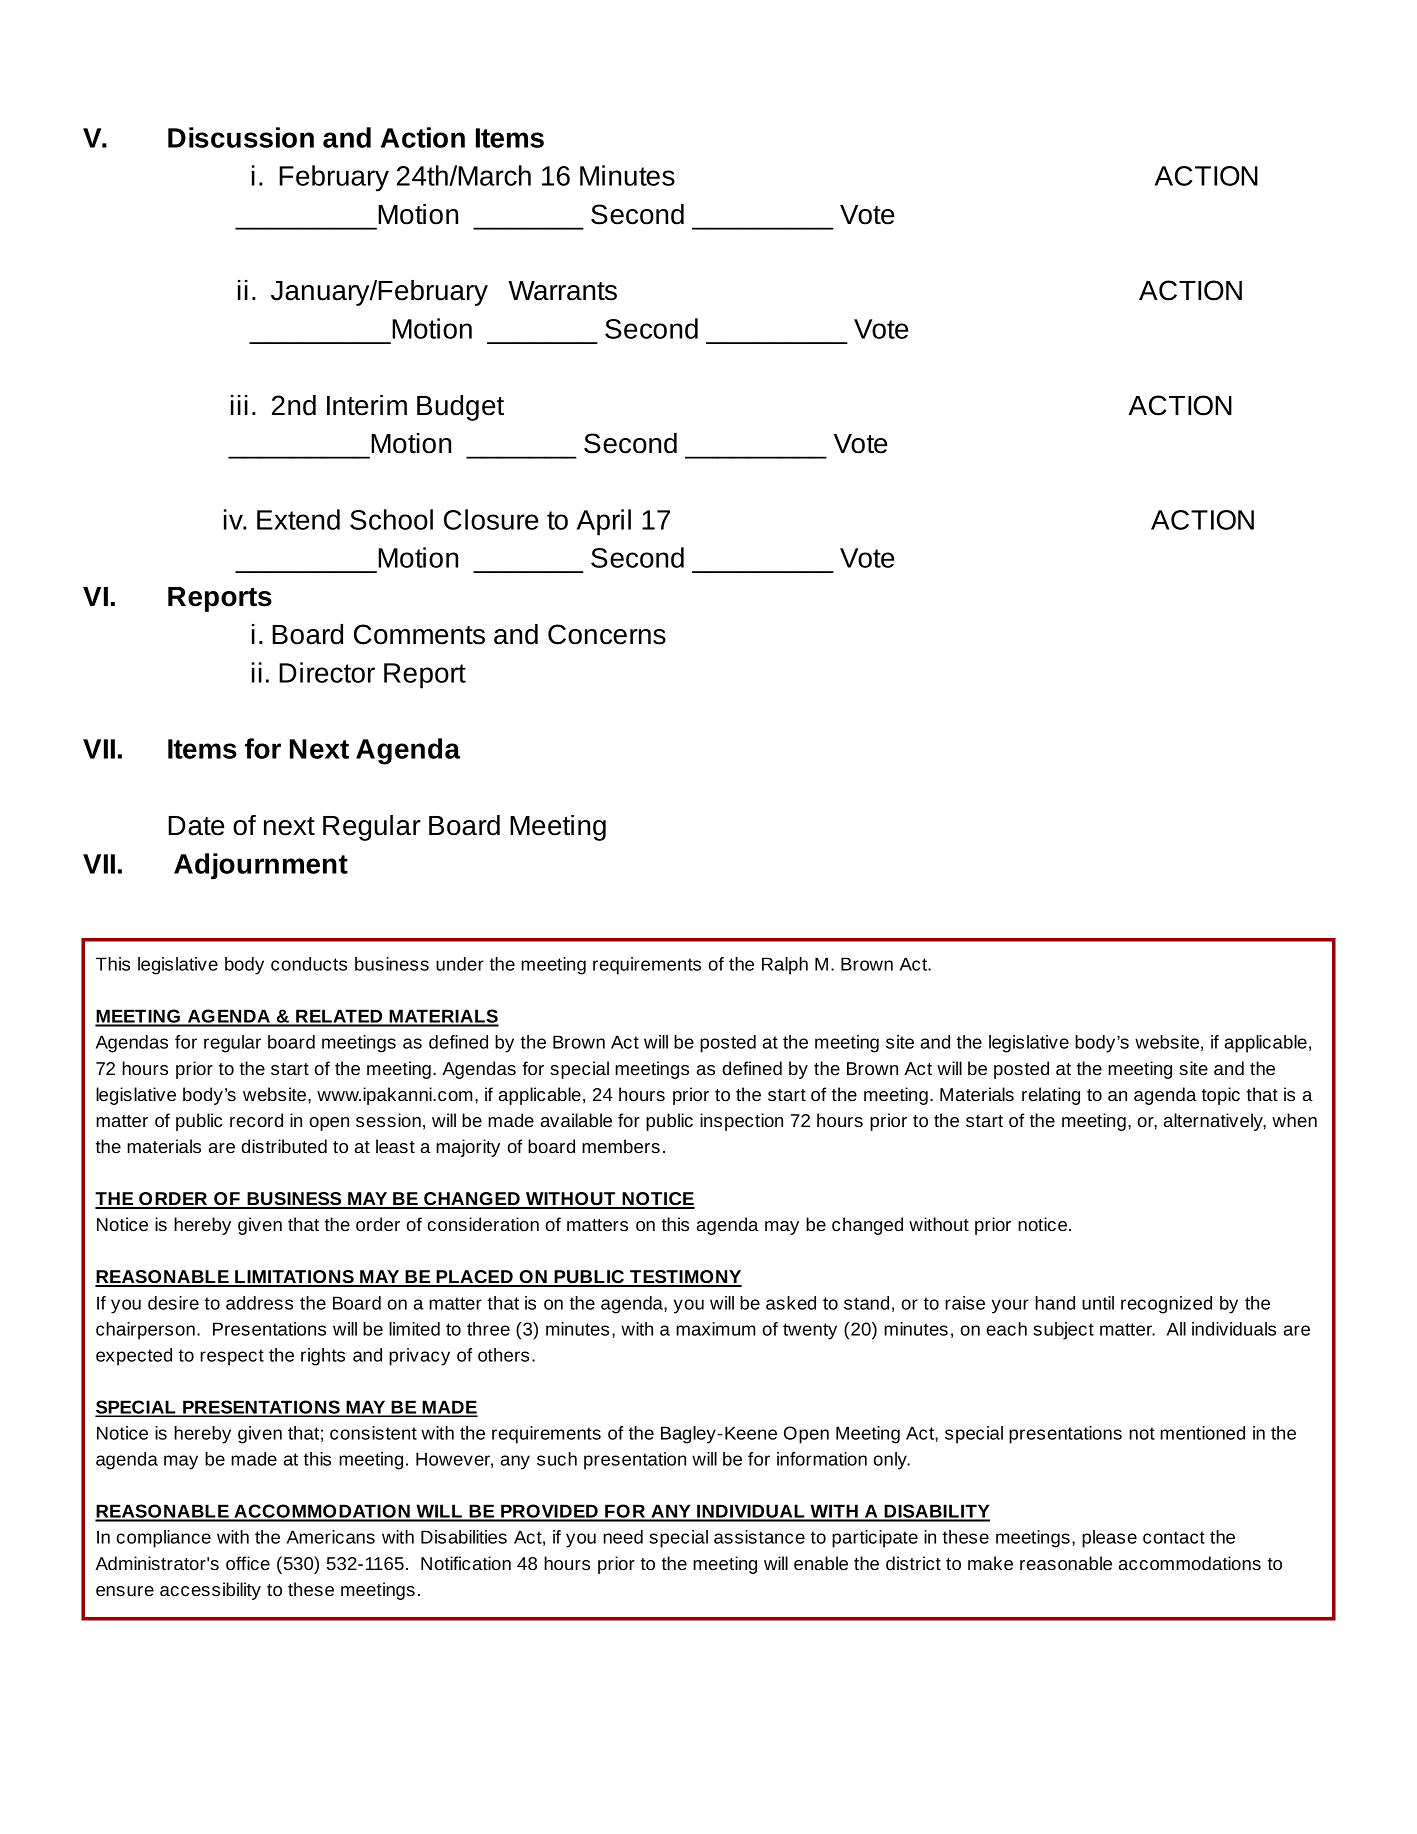 This screenshot has width=1417, height=1834. Describe the element at coordinates (248, 1563) in the screenshot. I see `office` at that location.
